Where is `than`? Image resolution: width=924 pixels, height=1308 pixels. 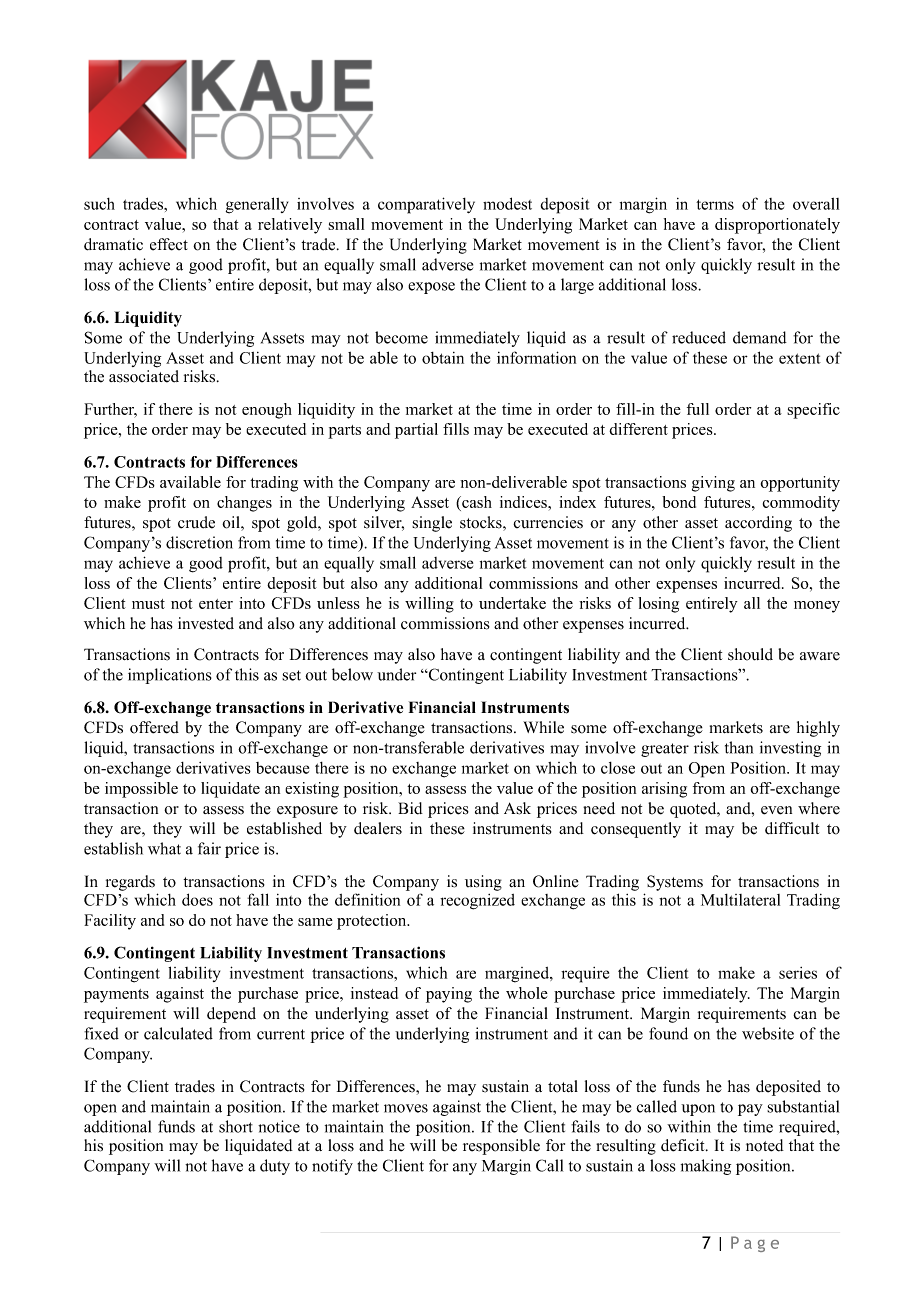
than is located at coordinates (739, 747).
